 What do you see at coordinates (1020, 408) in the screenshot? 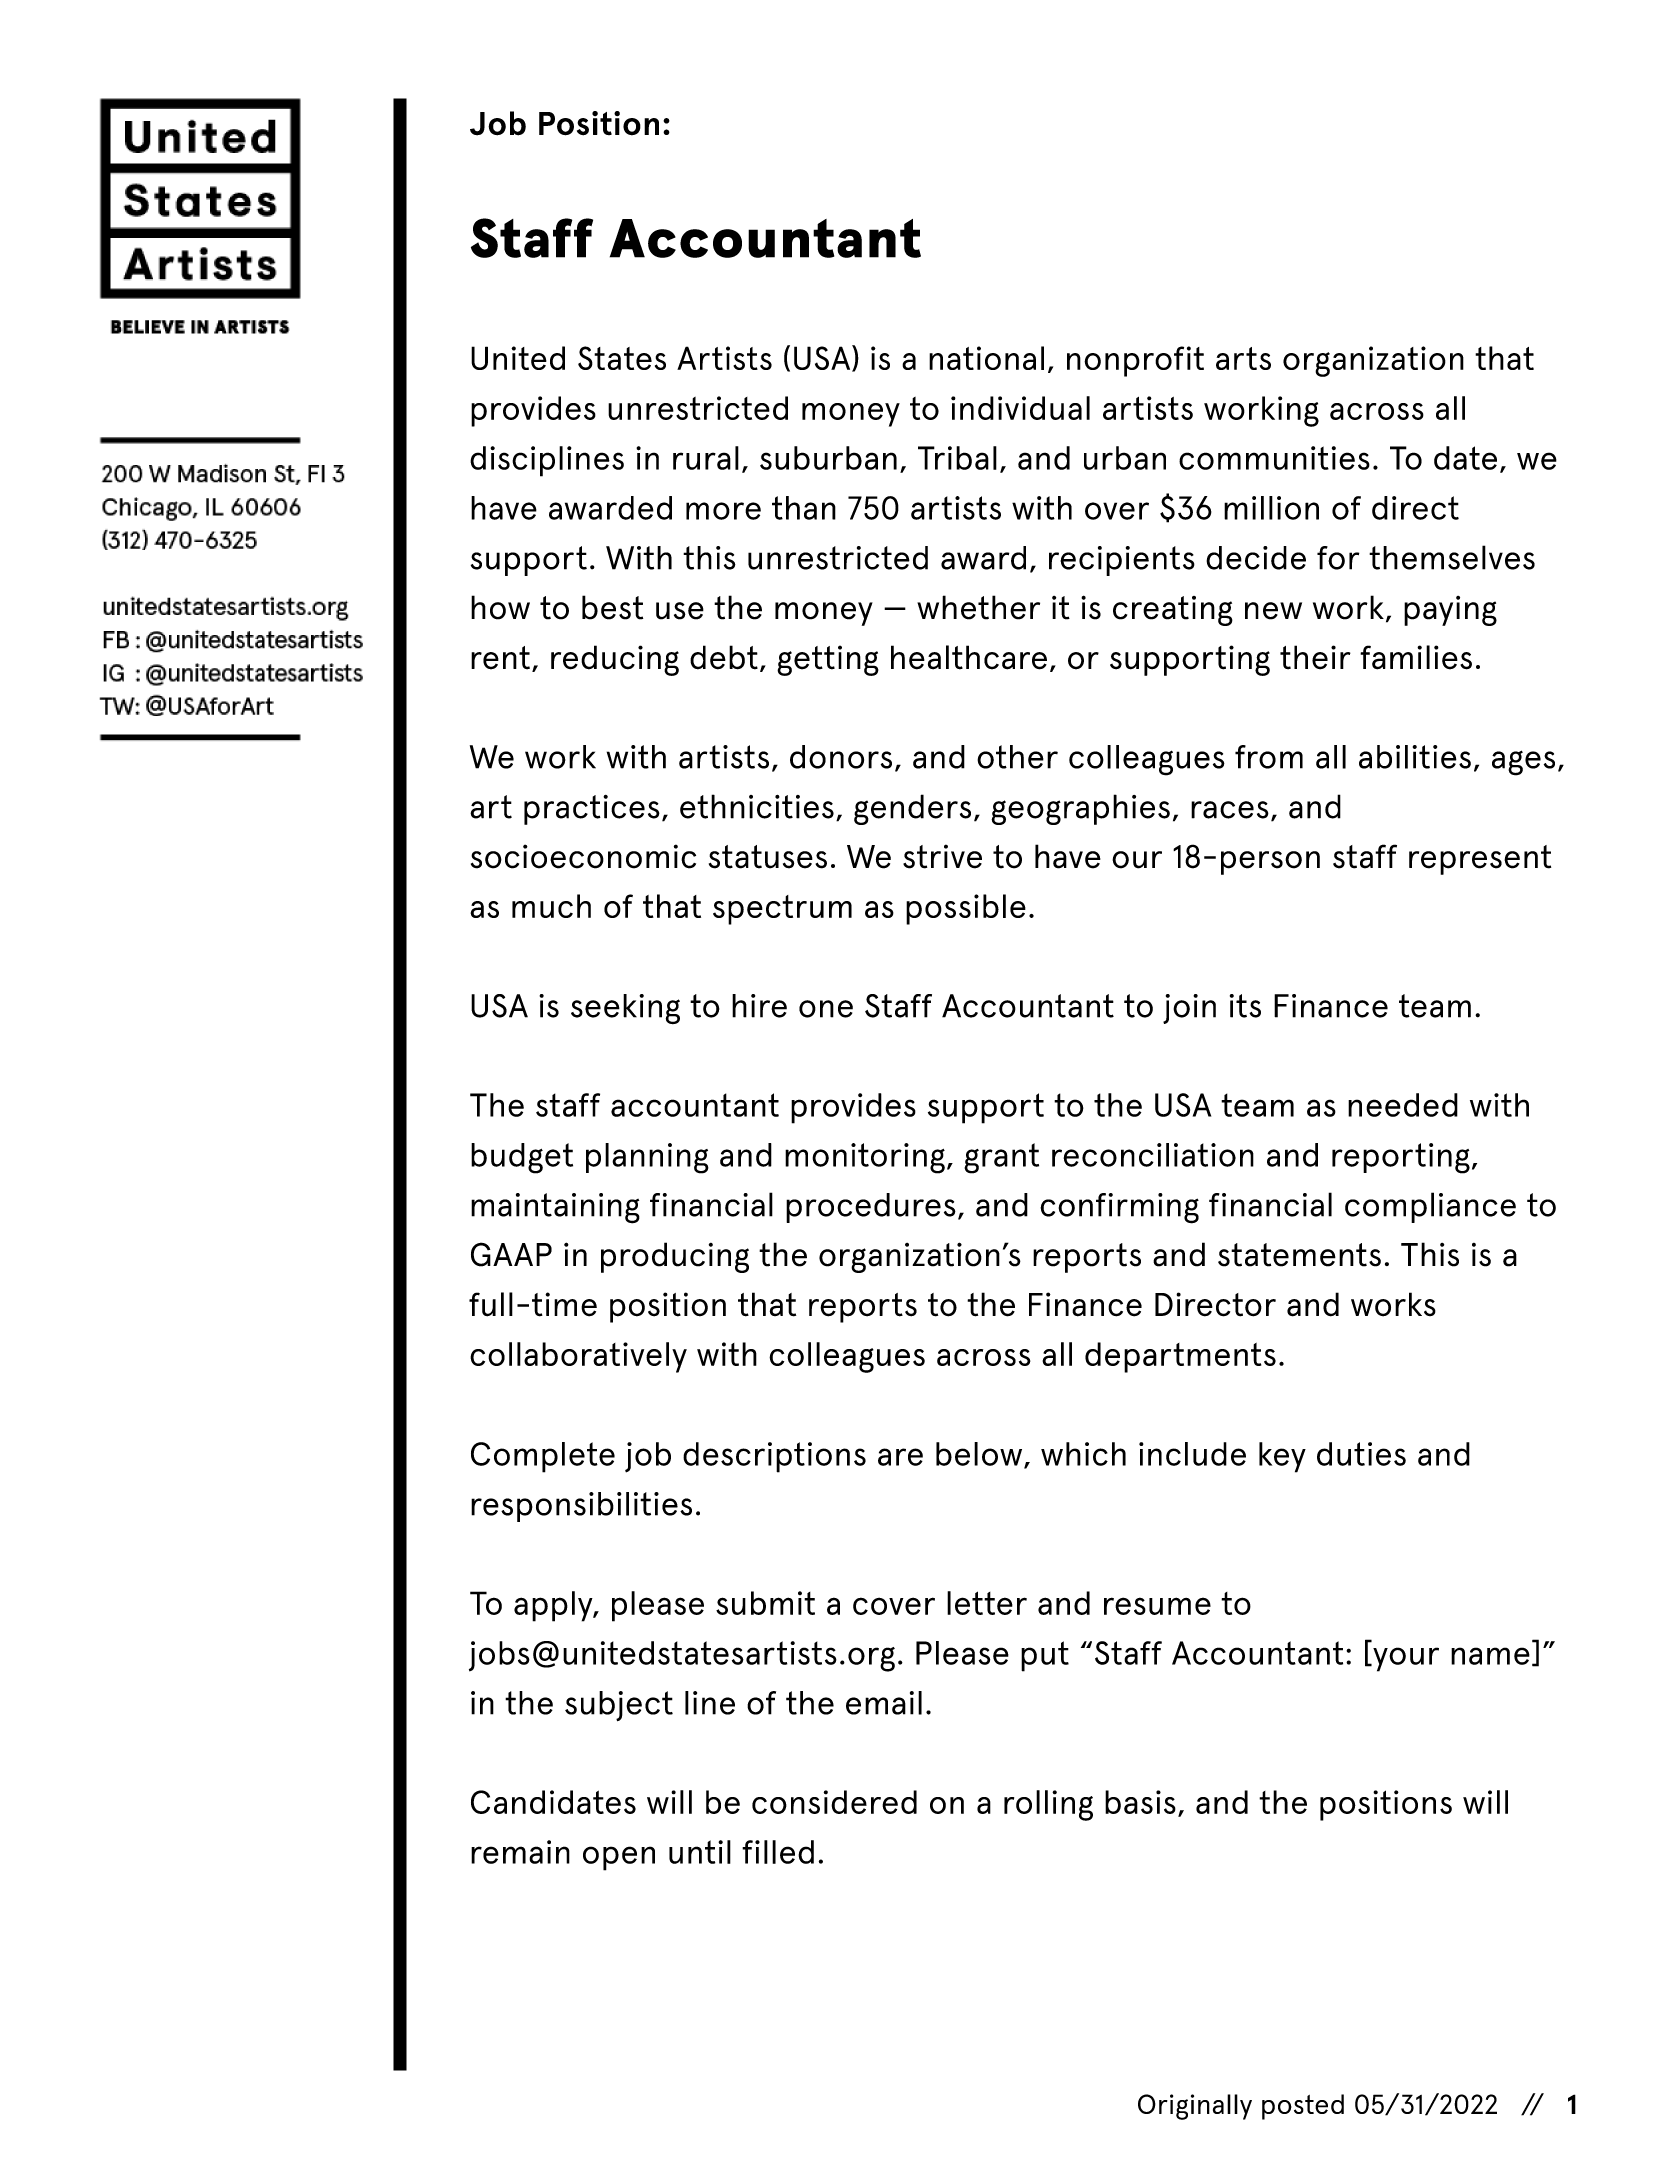
I see `individual` at bounding box center [1020, 408].
